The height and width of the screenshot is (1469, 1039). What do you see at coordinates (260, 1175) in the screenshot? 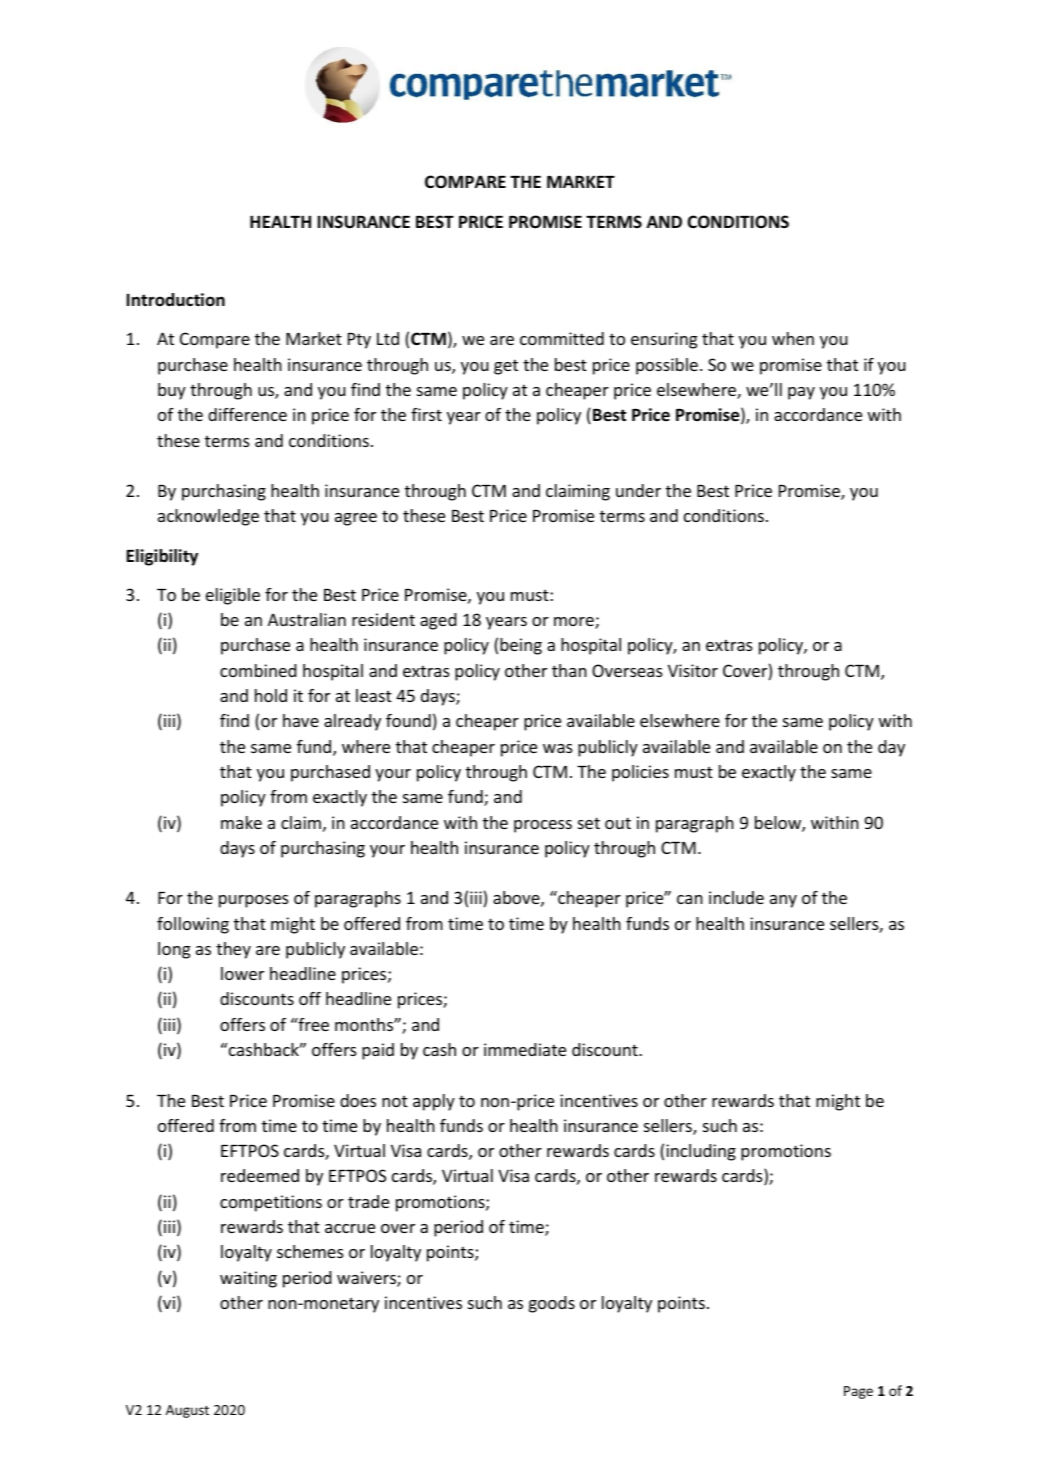
I see `redeemed` at bounding box center [260, 1175].
